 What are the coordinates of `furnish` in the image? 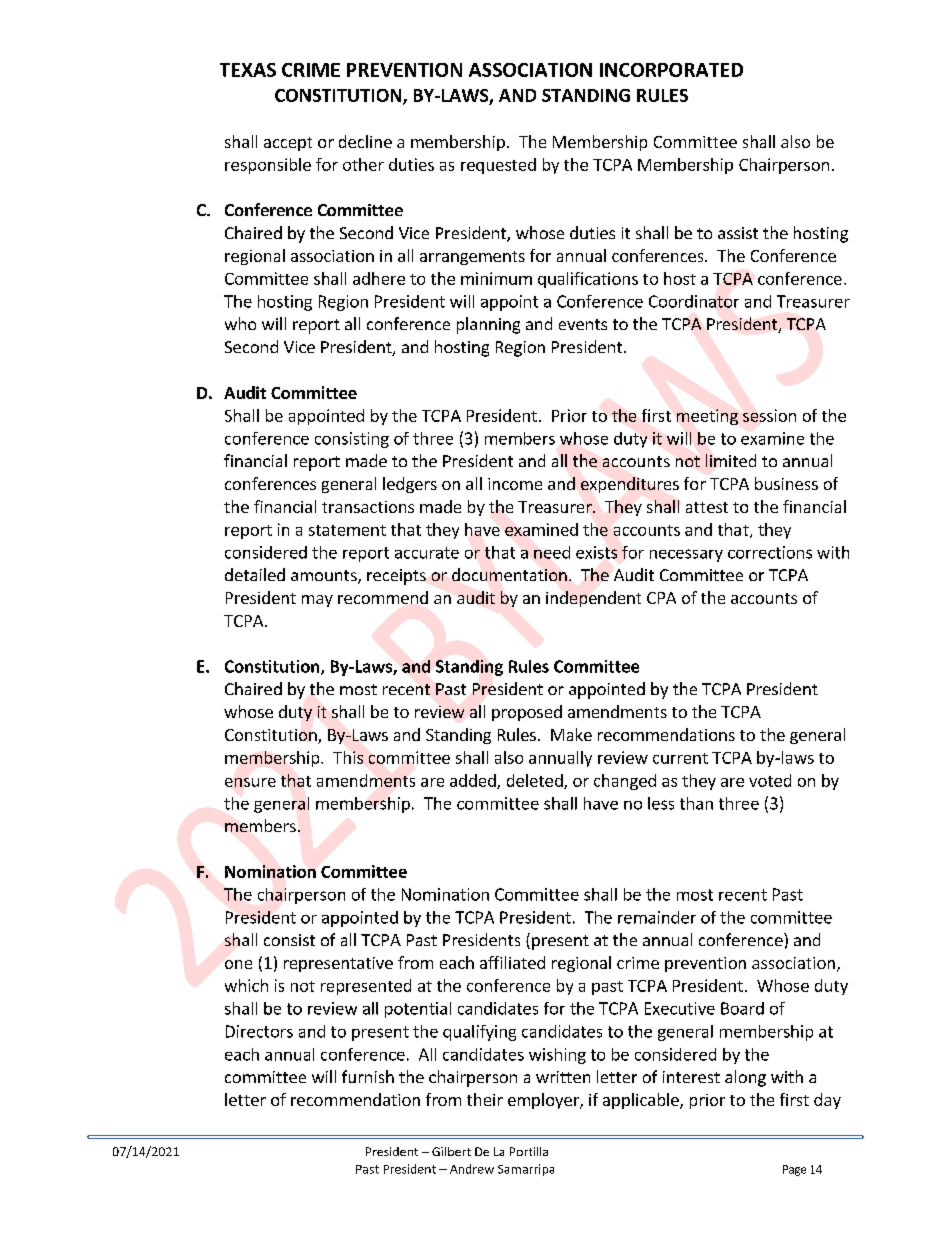 It's located at (368, 1076).
